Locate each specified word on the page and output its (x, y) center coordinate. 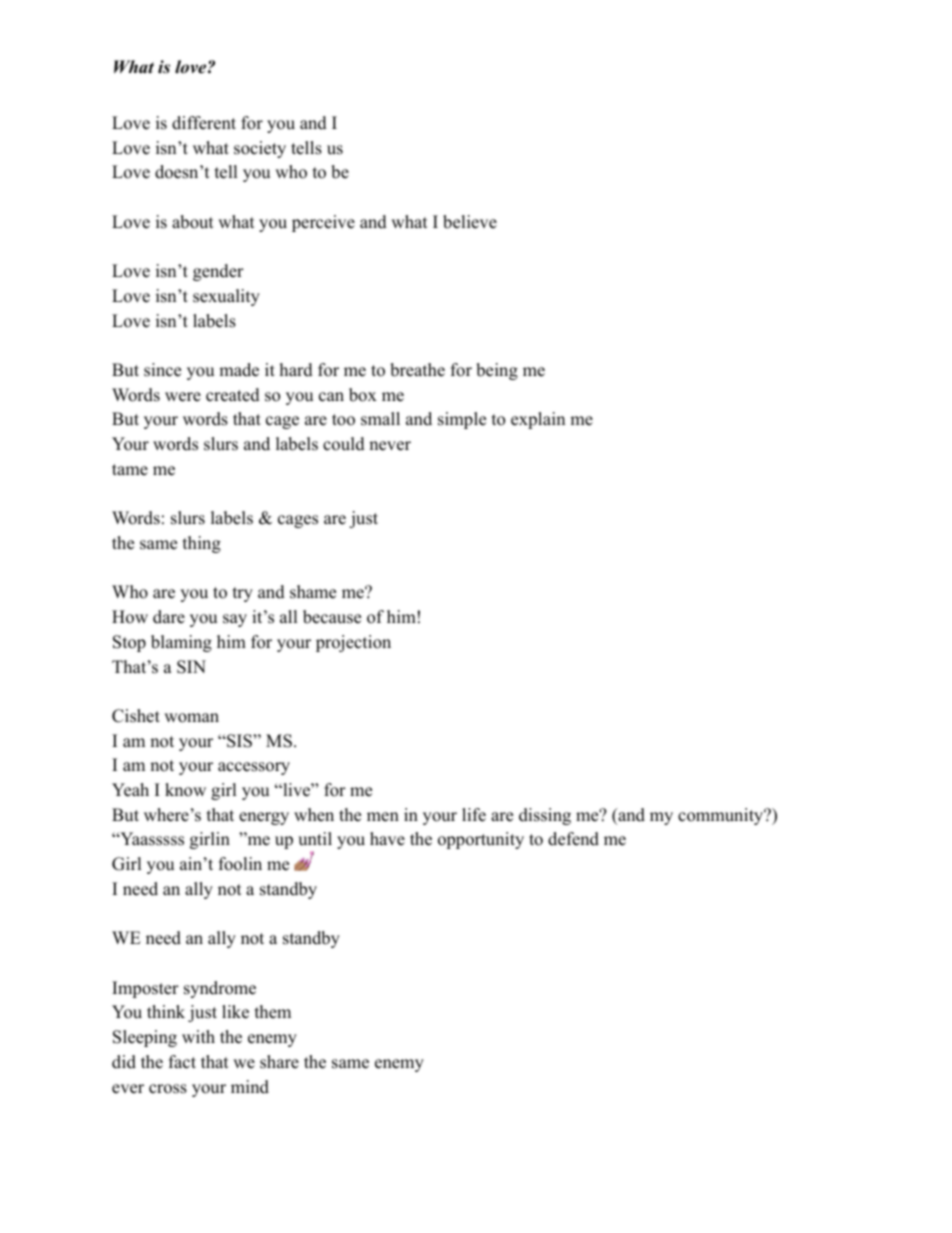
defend (573, 839)
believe (470, 222)
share (279, 1062)
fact (182, 1062)
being (497, 371)
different (204, 123)
